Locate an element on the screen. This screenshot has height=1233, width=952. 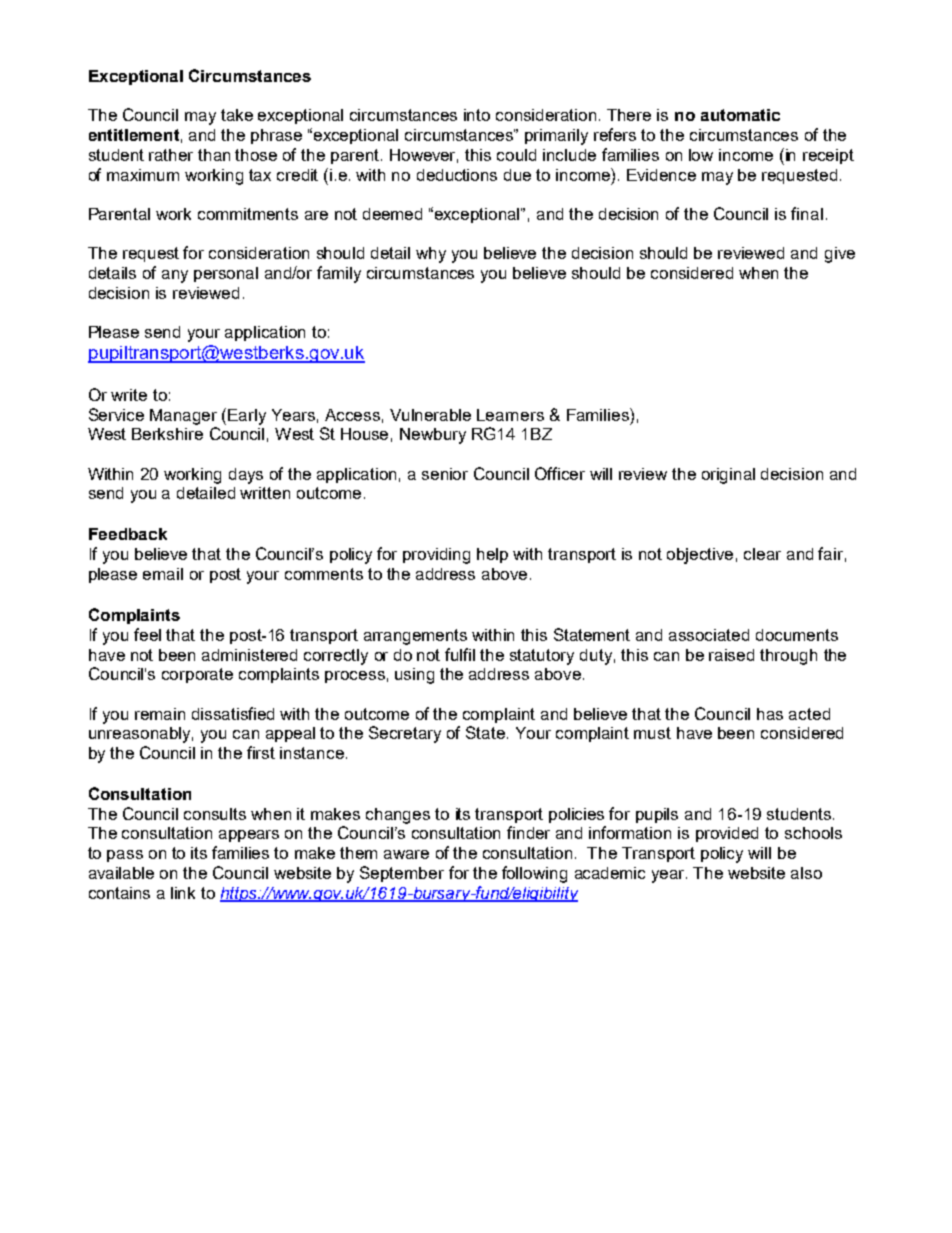
Learners is located at coordinates (510, 415).
